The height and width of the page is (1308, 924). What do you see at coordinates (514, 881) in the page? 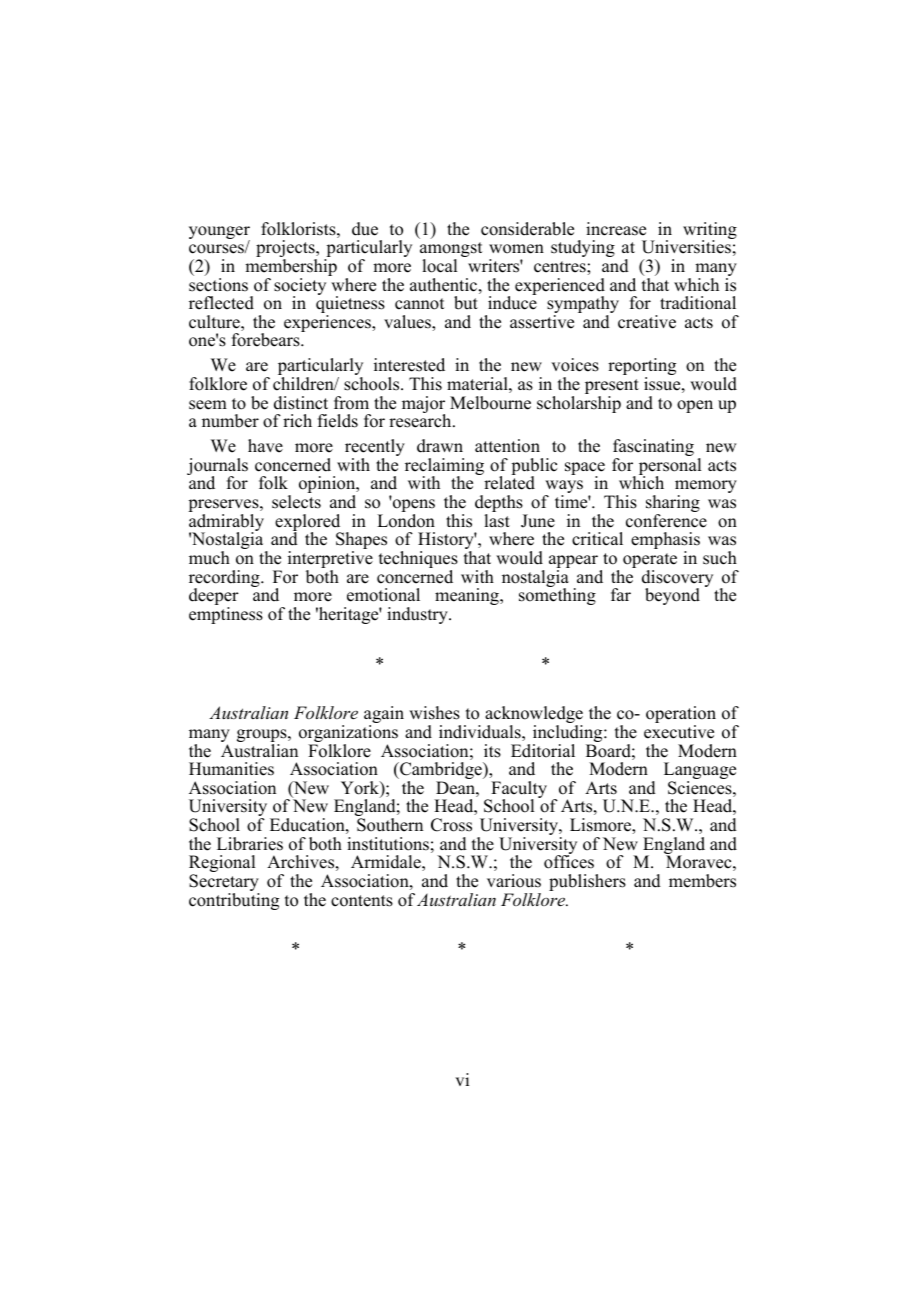
I see `various` at bounding box center [514, 881].
